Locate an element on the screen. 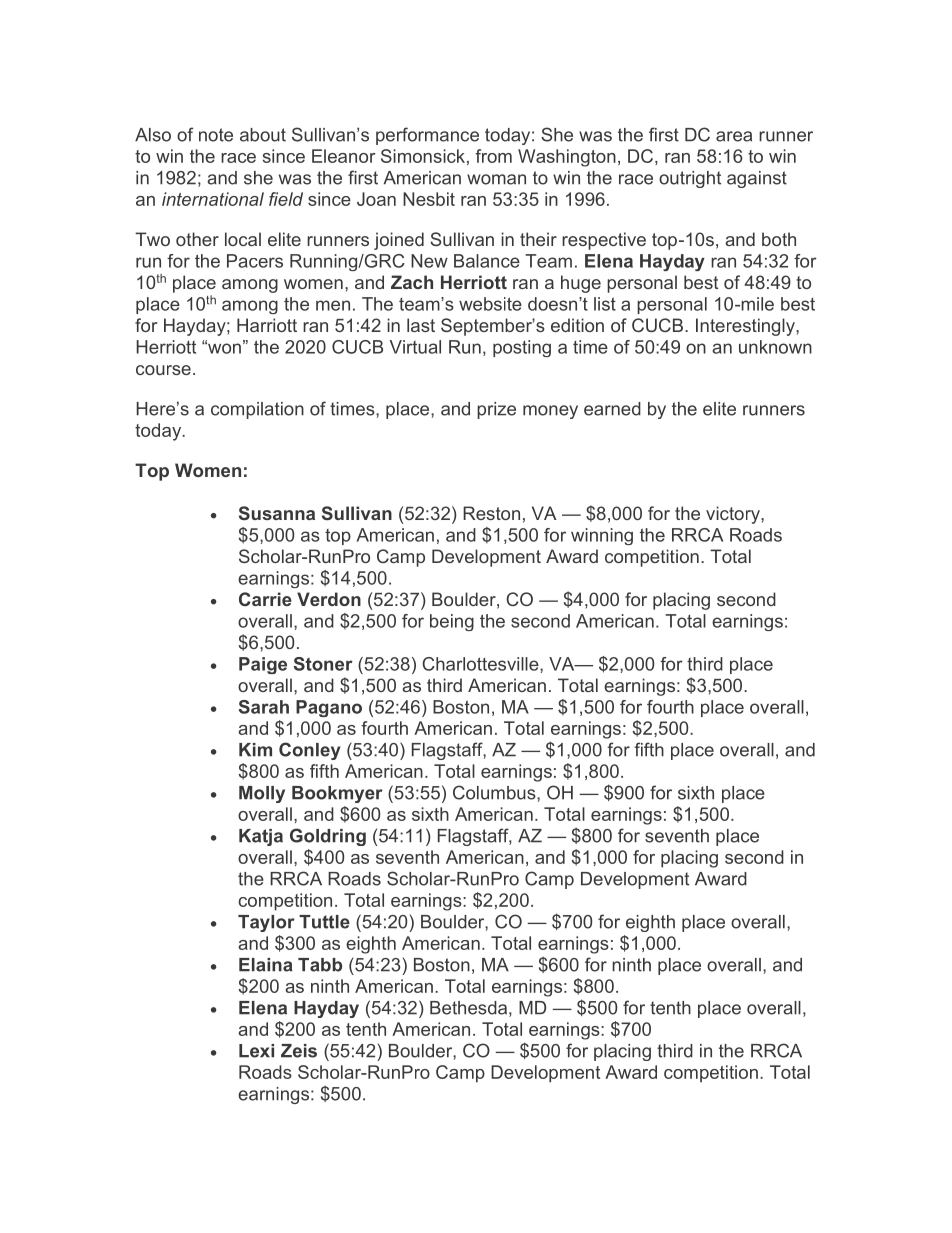 The image size is (952, 1233). Columbus is located at coordinates (495, 792).
